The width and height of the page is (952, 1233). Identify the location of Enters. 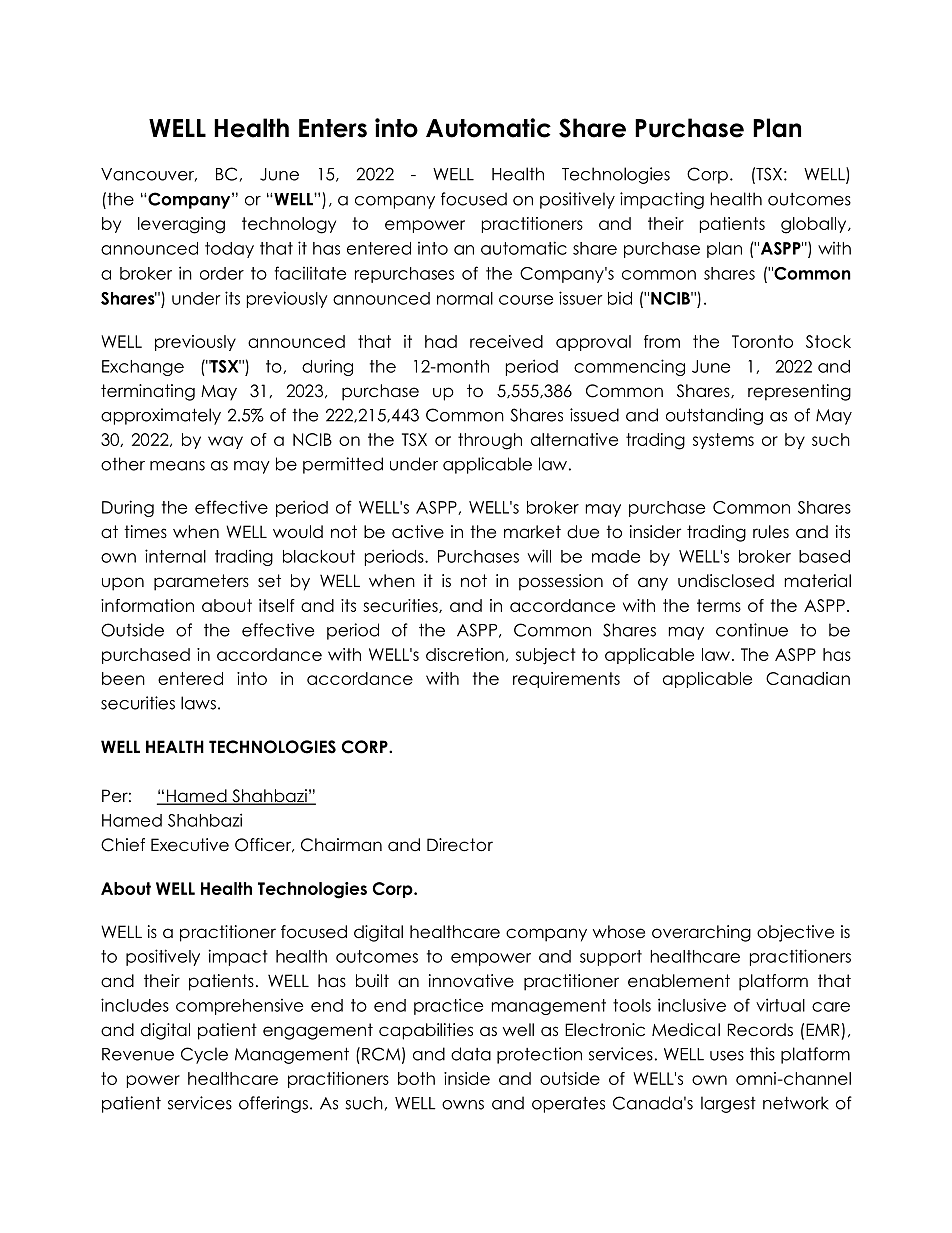
(333, 128).
